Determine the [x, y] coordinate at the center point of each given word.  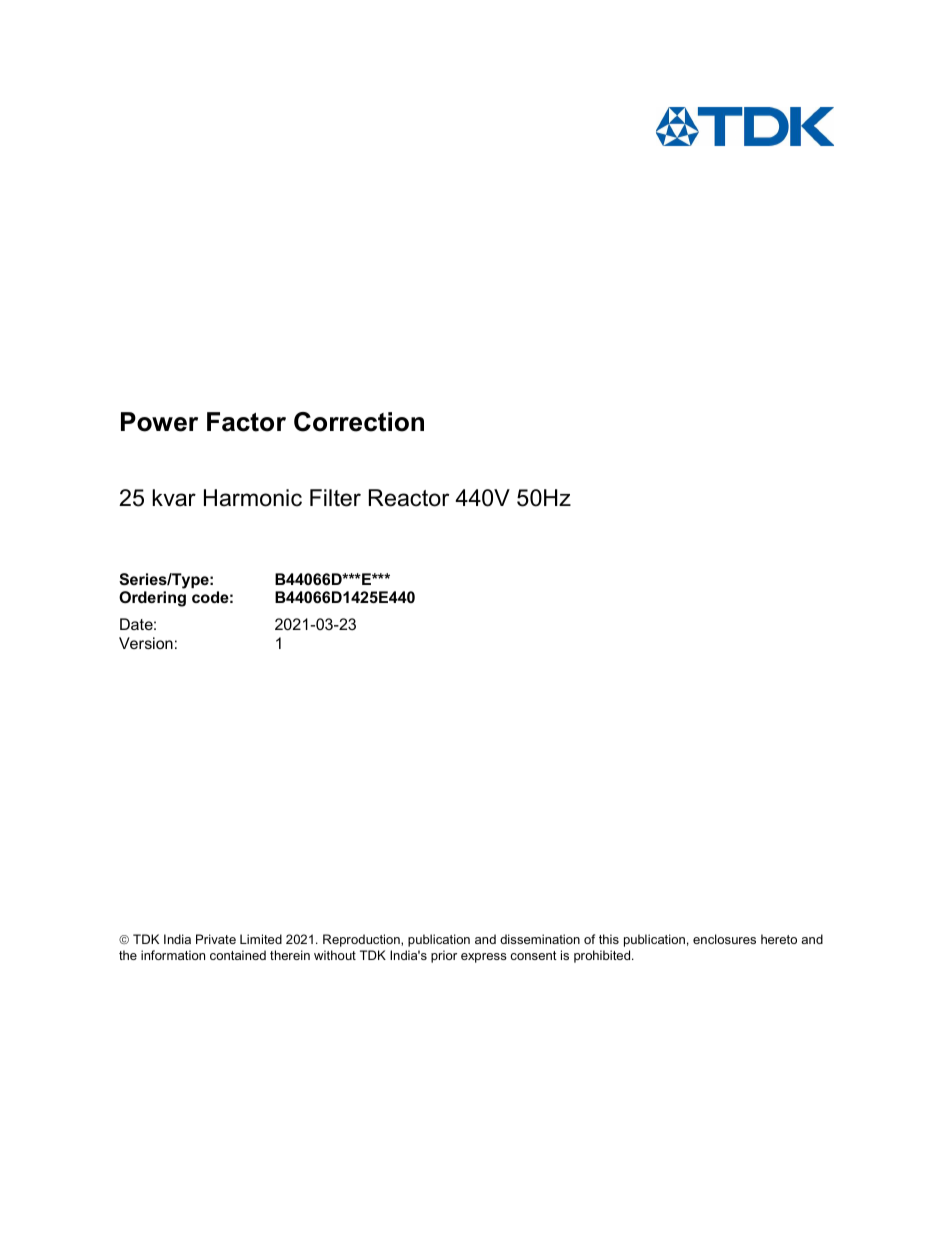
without [335, 955]
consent [533, 955]
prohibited [603, 956]
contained [238, 955]
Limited [261, 939]
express [484, 958]
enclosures [724, 939]
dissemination [540, 939]
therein [290, 955]
